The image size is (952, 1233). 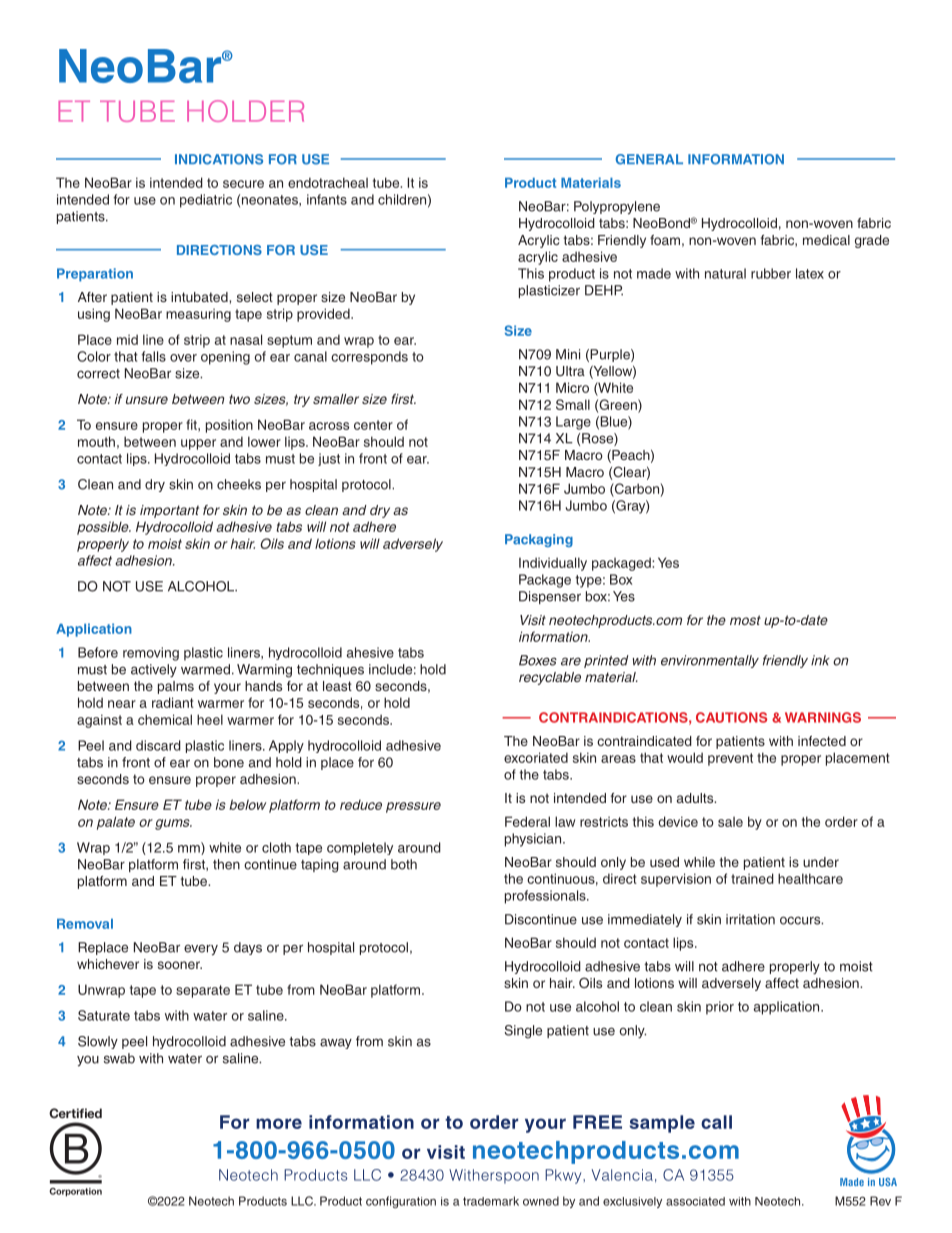 What do you see at coordinates (826, 240) in the page?
I see `medical` at bounding box center [826, 240].
